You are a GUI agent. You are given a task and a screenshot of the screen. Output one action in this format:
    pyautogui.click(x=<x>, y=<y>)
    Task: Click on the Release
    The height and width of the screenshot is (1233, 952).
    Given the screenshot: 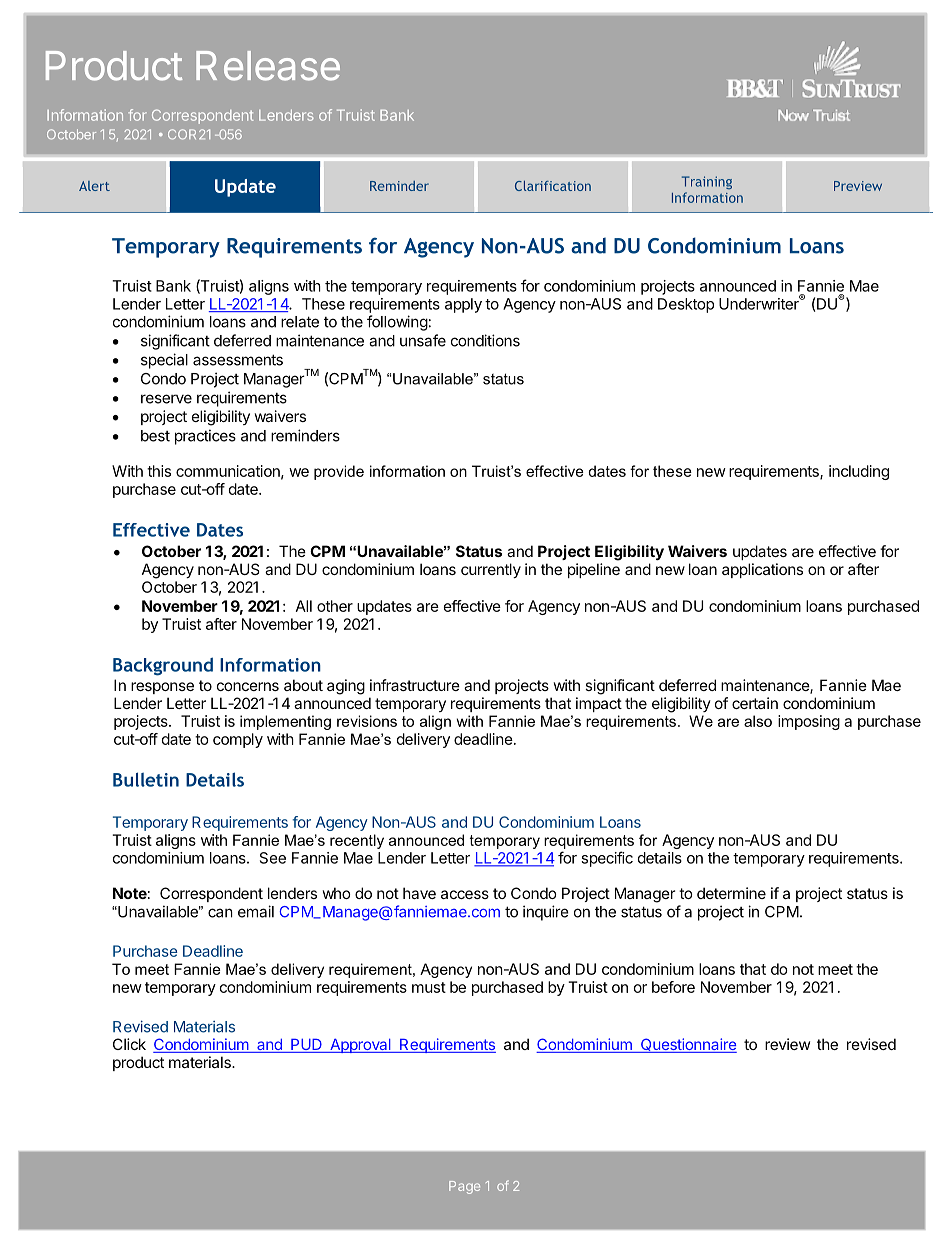 What is the action you would take?
    pyautogui.click(x=268, y=66)
